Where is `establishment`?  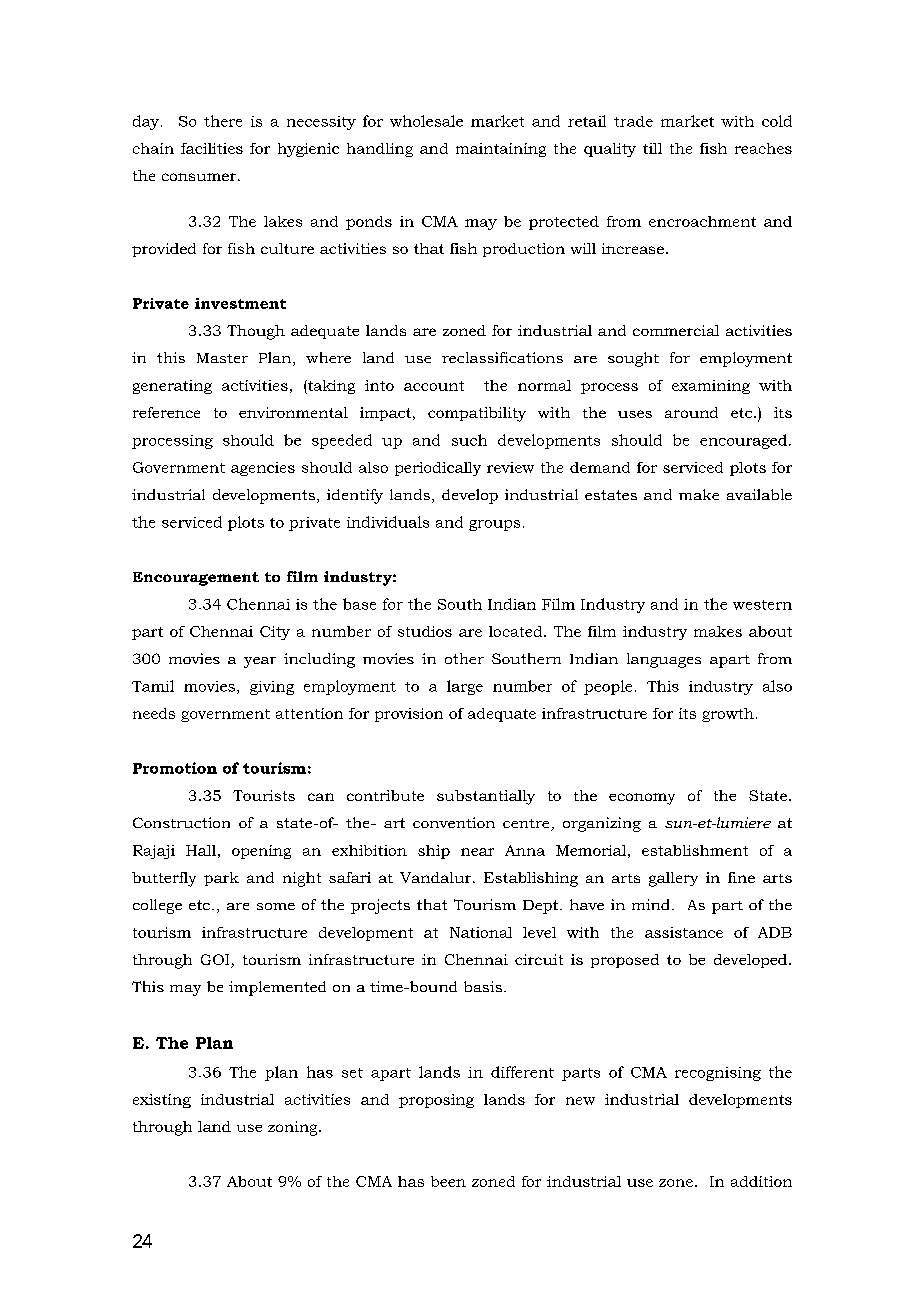
establishment is located at coordinates (695, 850).
